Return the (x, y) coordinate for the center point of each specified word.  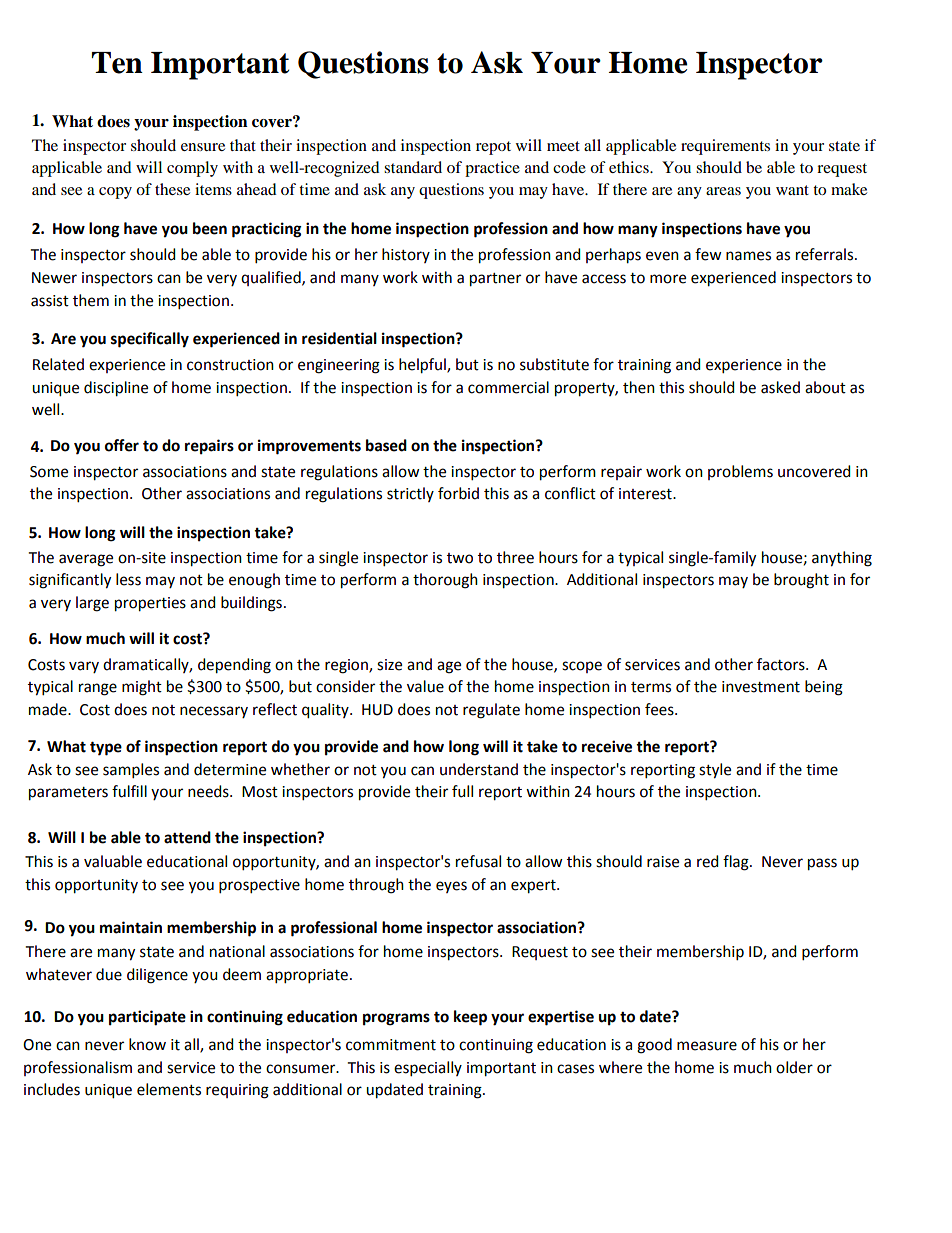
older (794, 1067)
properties (150, 604)
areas (723, 191)
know (147, 1044)
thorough (445, 581)
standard (413, 167)
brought (801, 581)
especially (428, 1069)
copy (115, 193)
